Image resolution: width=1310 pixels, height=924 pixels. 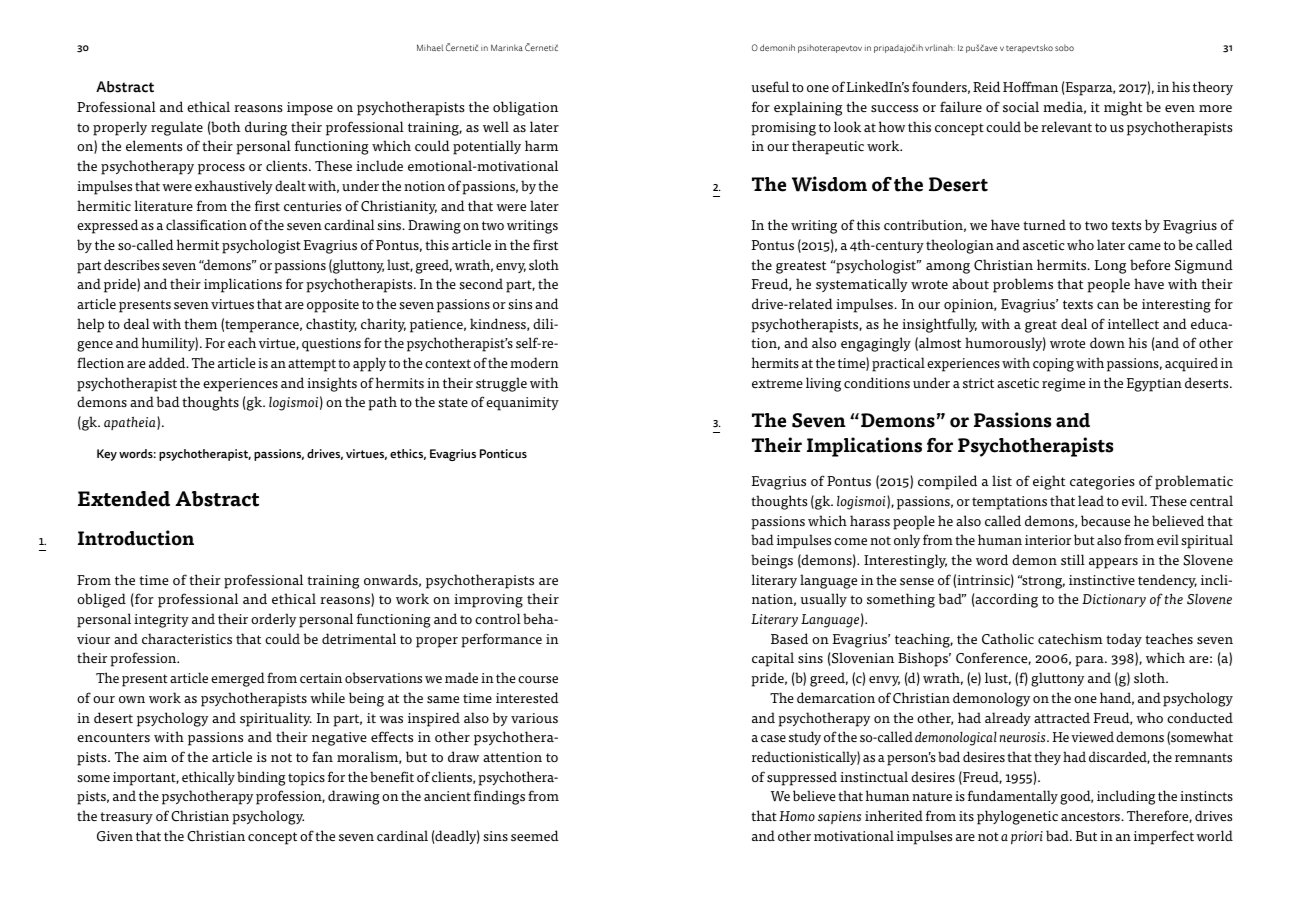 What do you see at coordinates (770, 87) in the document?
I see `useful` at bounding box center [770, 87].
